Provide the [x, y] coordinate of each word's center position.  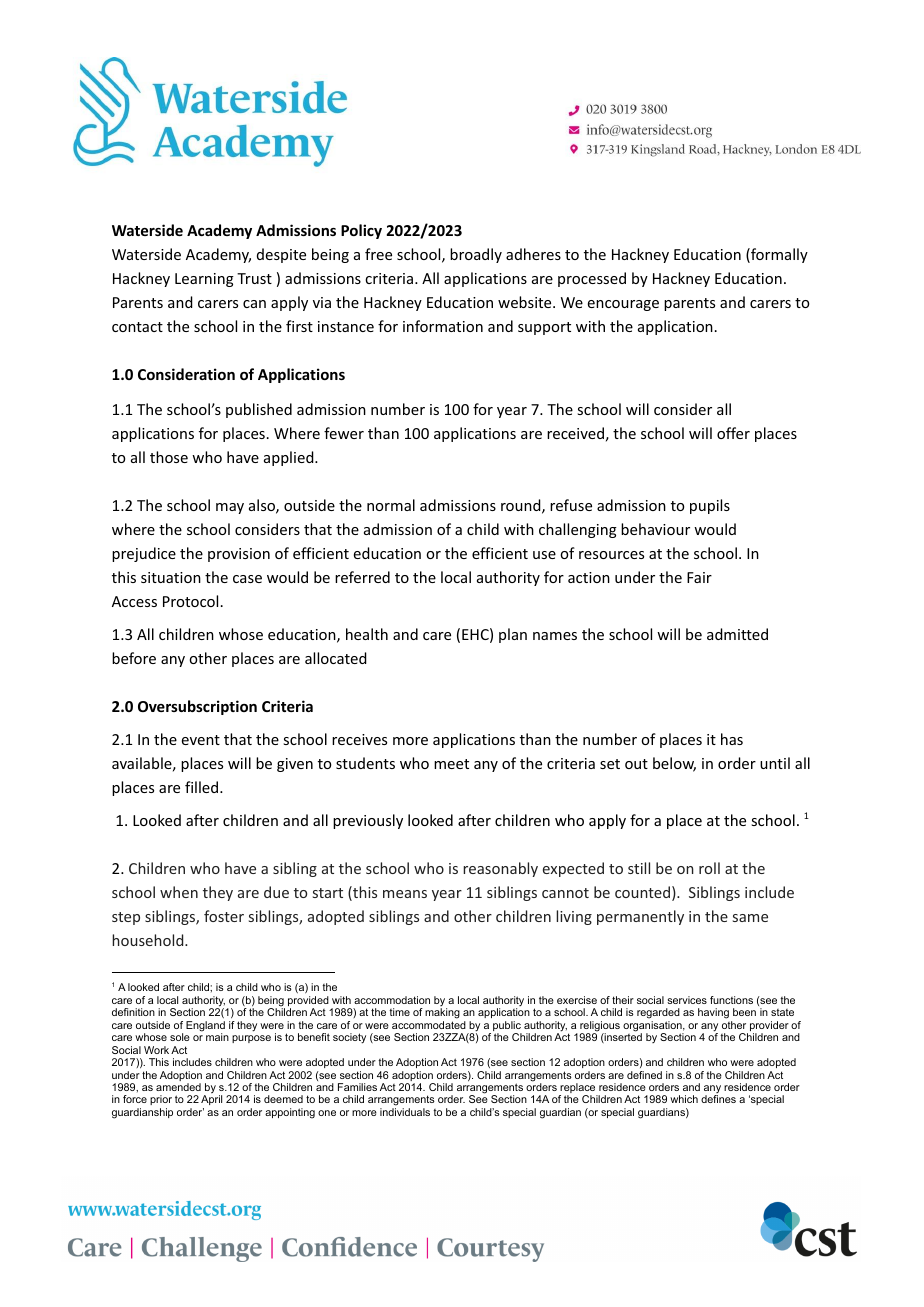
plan [513, 635]
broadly [476, 255]
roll [709, 868]
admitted [737, 634]
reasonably [500, 869]
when [179, 892]
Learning [204, 280]
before [134, 658]
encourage [623, 305]
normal [391, 505]
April [211, 1102]
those [169, 457]
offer [733, 433]
